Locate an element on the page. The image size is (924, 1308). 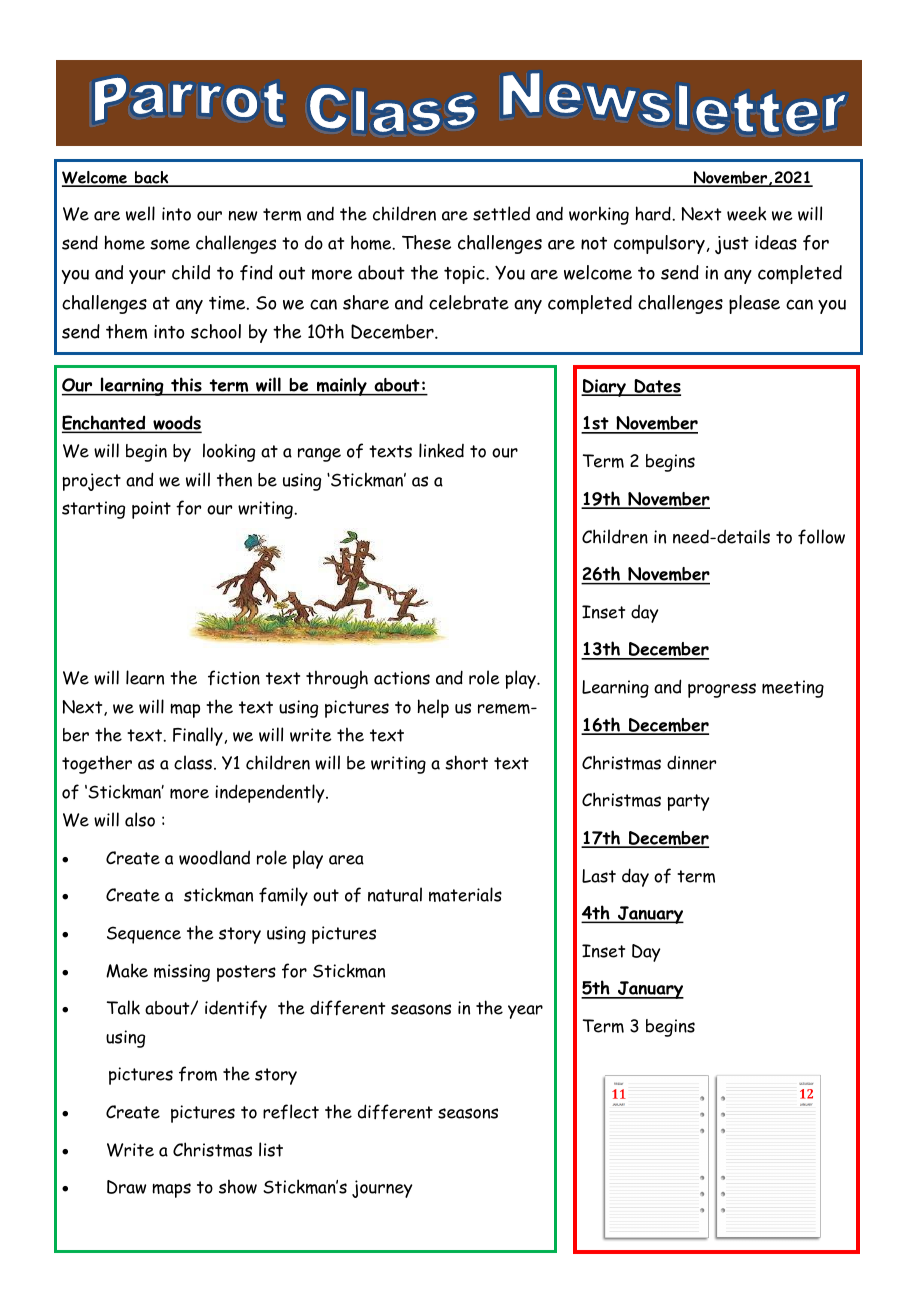
Last is located at coordinates (599, 876).
